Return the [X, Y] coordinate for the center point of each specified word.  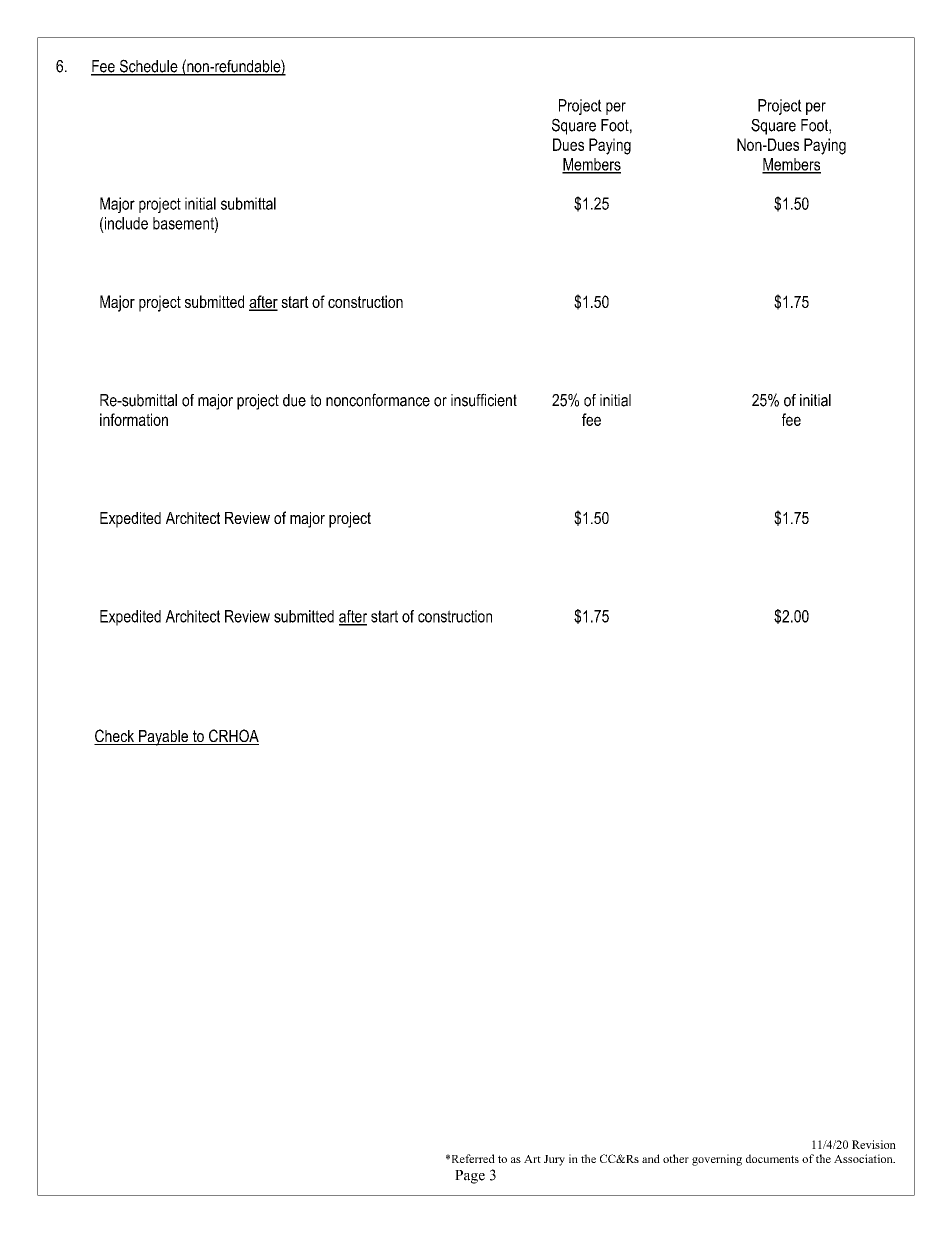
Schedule [148, 67]
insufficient [484, 400]
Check [115, 737]
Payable [163, 738]
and [651, 1158]
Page [470, 1177]
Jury [554, 1160]
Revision [874, 1144]
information [134, 419]
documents [772, 1158]
